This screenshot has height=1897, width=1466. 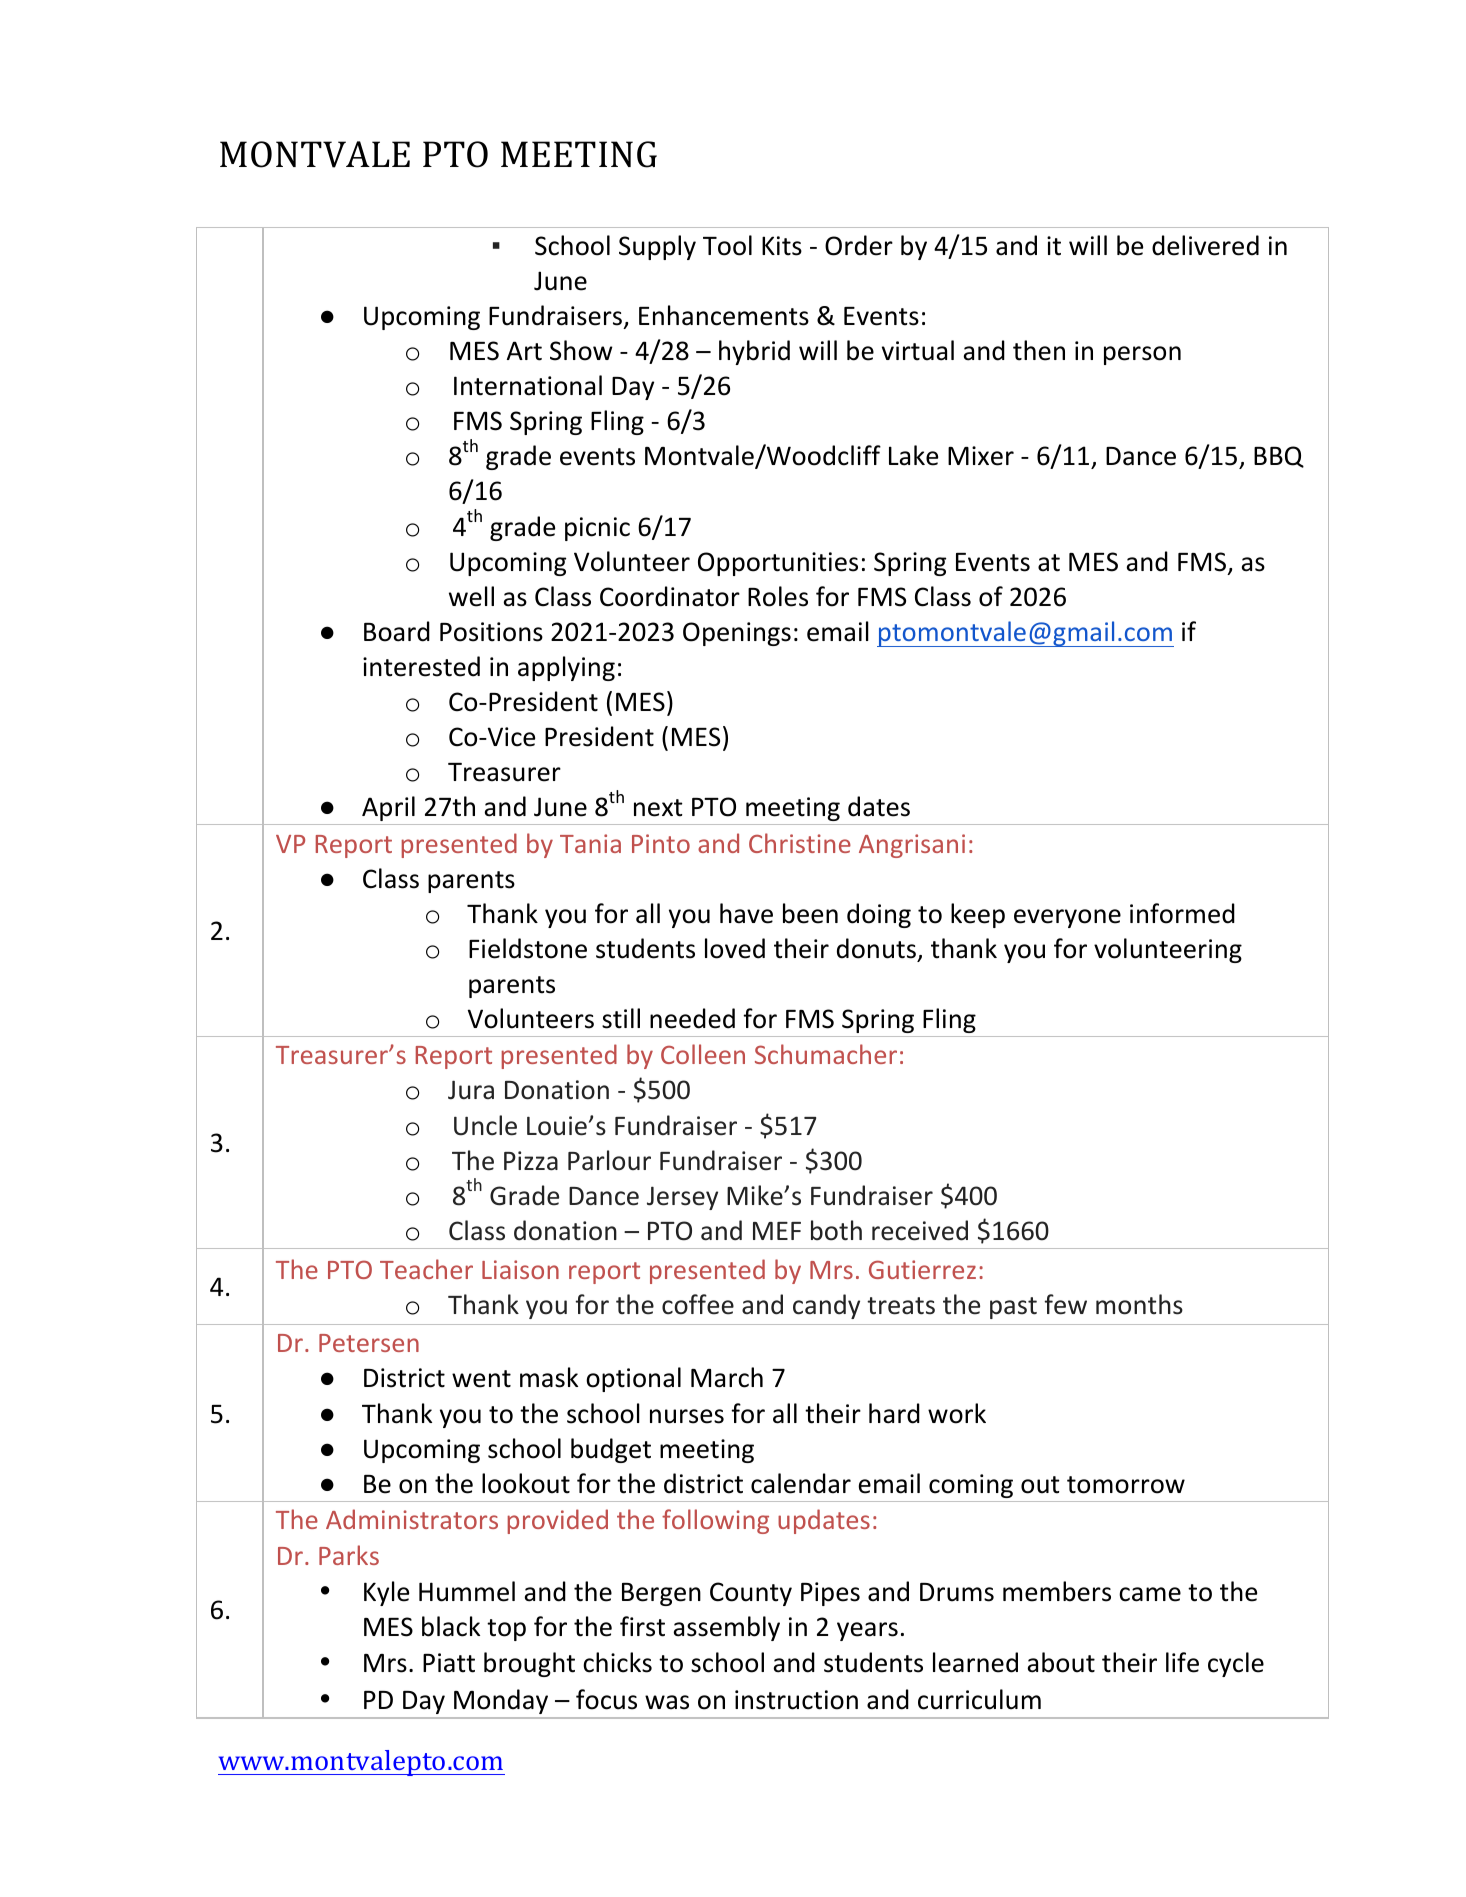 What do you see at coordinates (388, 808) in the screenshot?
I see `April` at bounding box center [388, 808].
